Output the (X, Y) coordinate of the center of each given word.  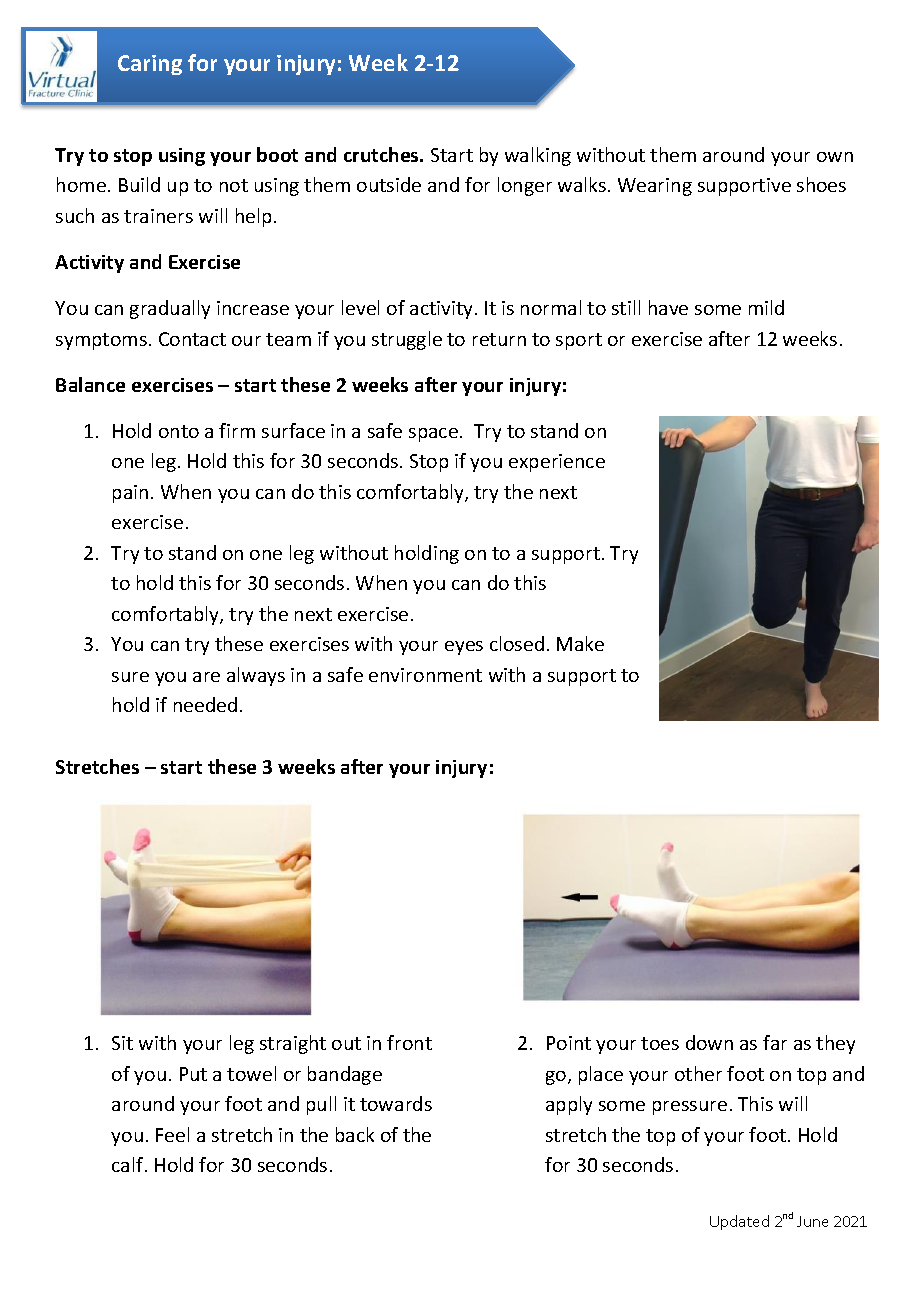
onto (179, 431)
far (775, 1042)
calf (129, 1164)
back (355, 1134)
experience (557, 463)
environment (425, 675)
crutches (382, 154)
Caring (150, 65)
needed (205, 704)
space (433, 435)
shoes (821, 184)
